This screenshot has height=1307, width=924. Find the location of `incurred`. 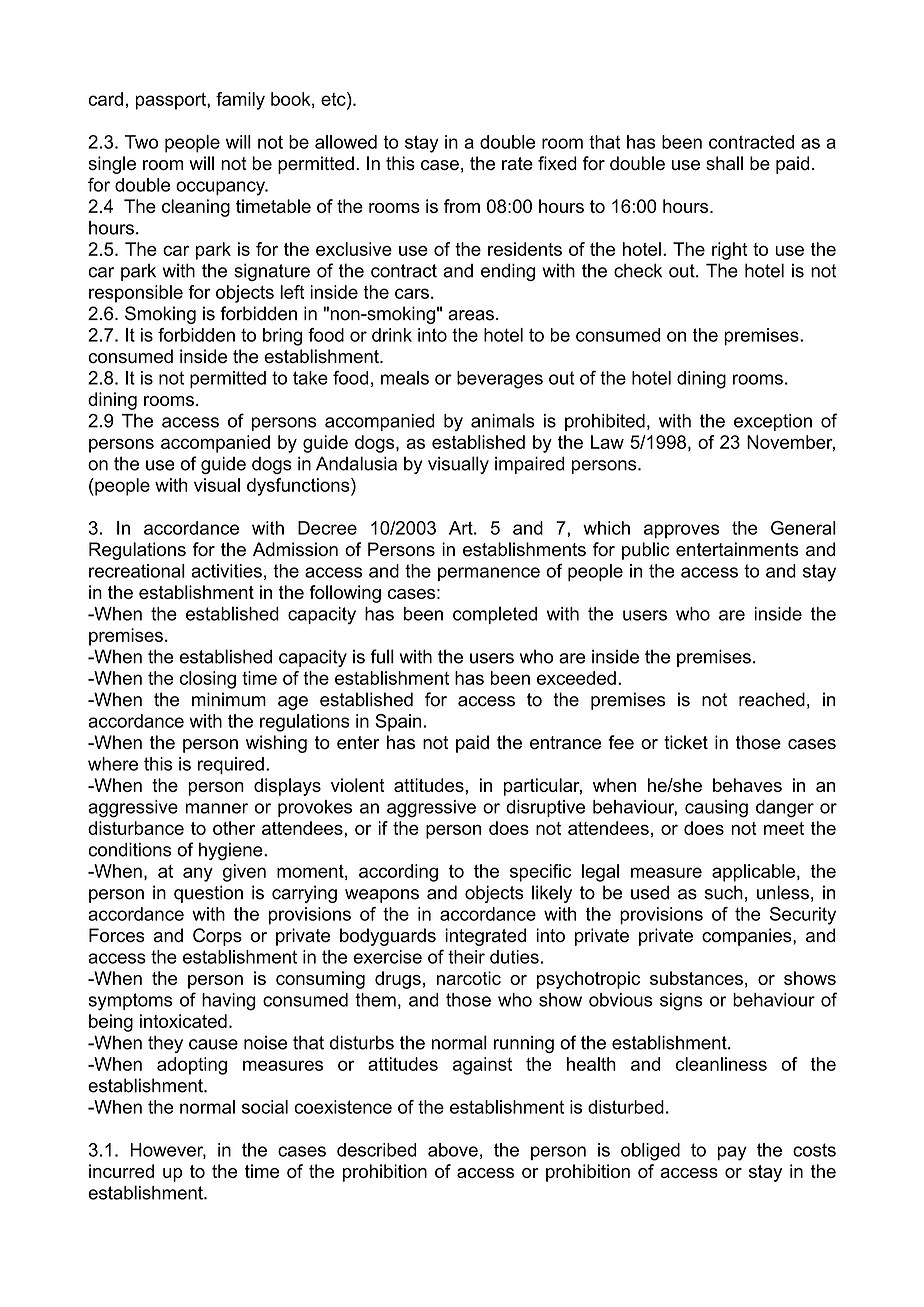

incurred is located at coordinates (121, 1171).
